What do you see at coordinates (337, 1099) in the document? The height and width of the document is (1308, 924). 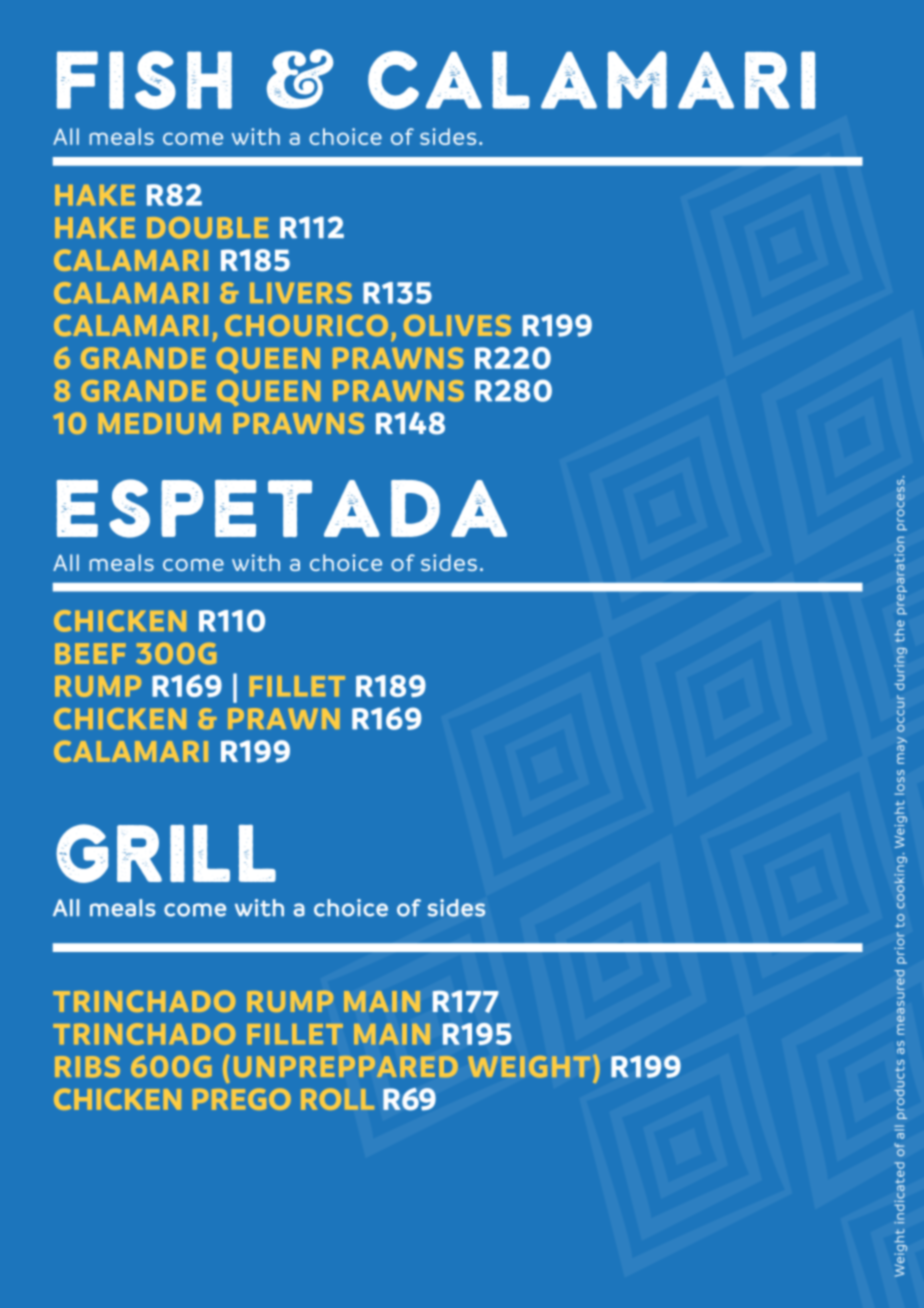 I see `ROLL` at bounding box center [337, 1099].
